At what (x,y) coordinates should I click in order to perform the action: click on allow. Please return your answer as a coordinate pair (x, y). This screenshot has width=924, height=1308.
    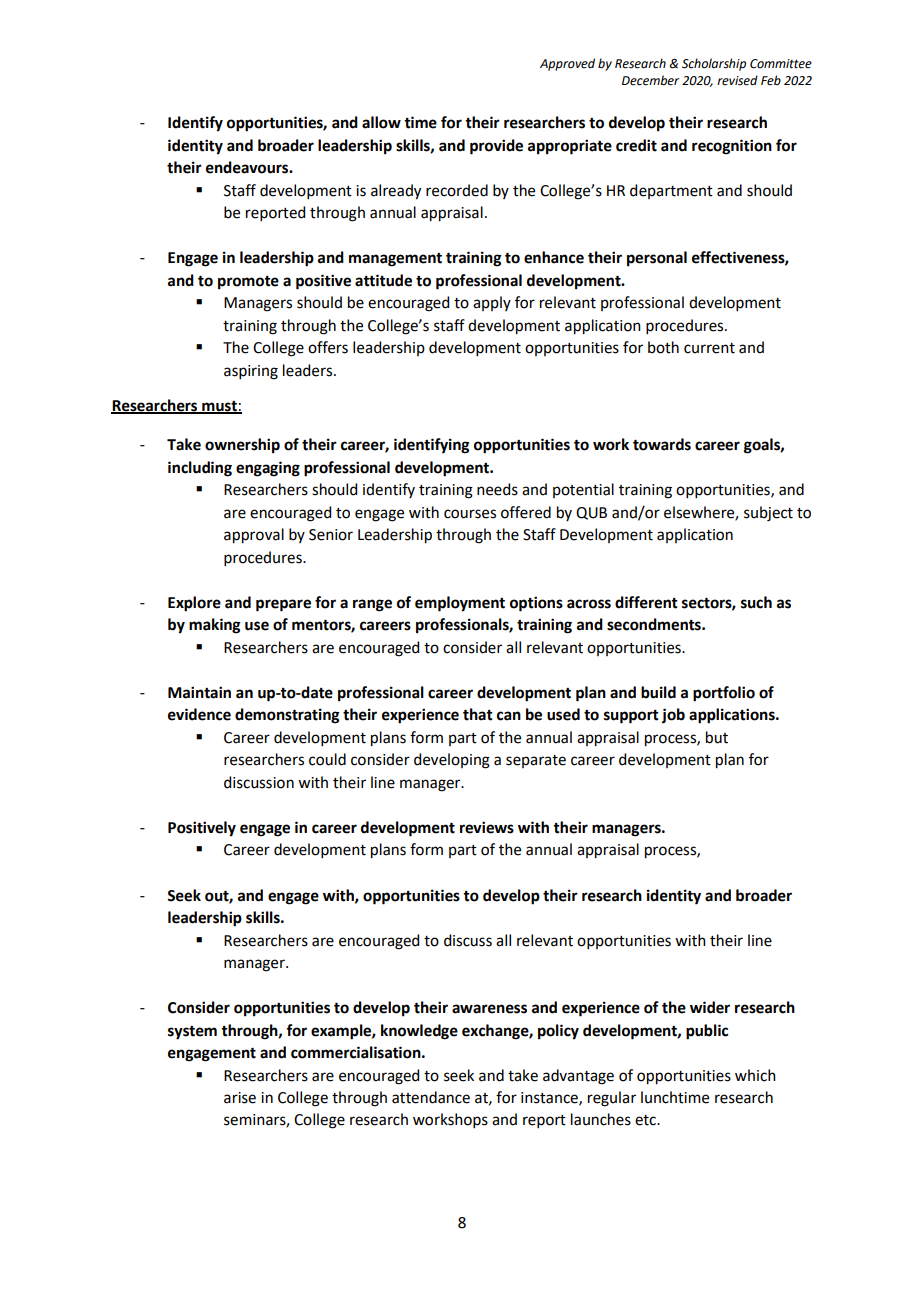
    Looking at the image, I should click on (381, 122).
